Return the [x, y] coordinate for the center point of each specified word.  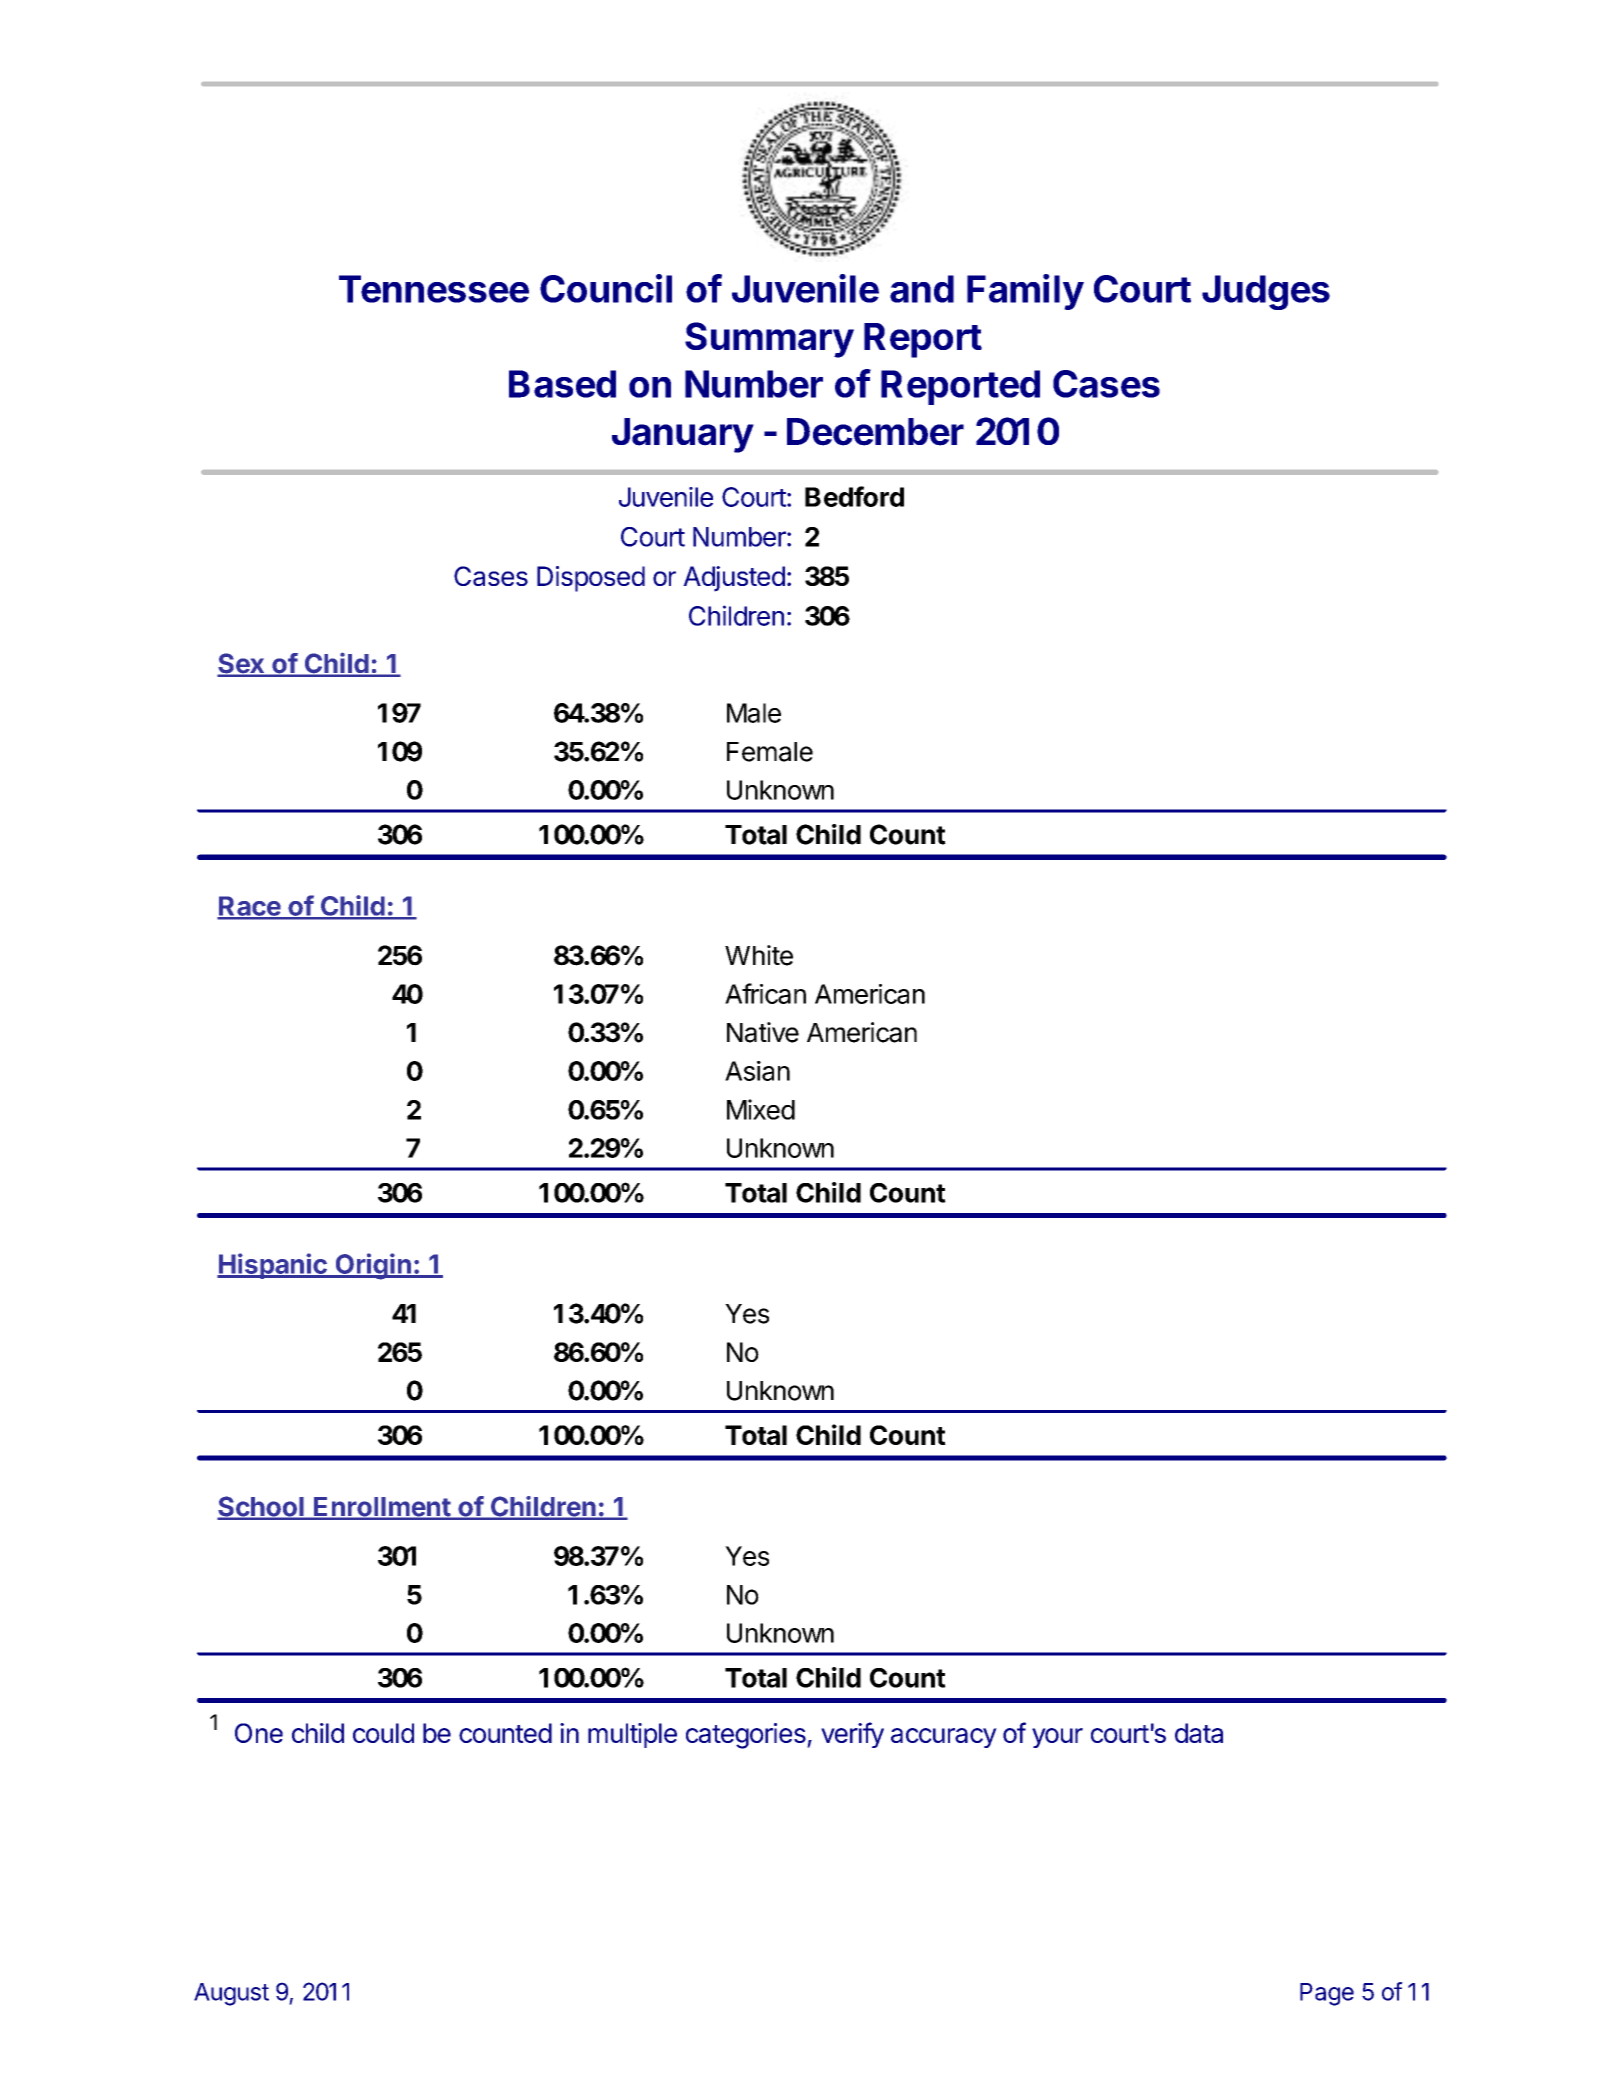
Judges [1266, 292]
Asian [757, 1071]
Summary [769, 340]
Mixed [761, 1109]
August [231, 1994]
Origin [373, 1266]
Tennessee [434, 289]
